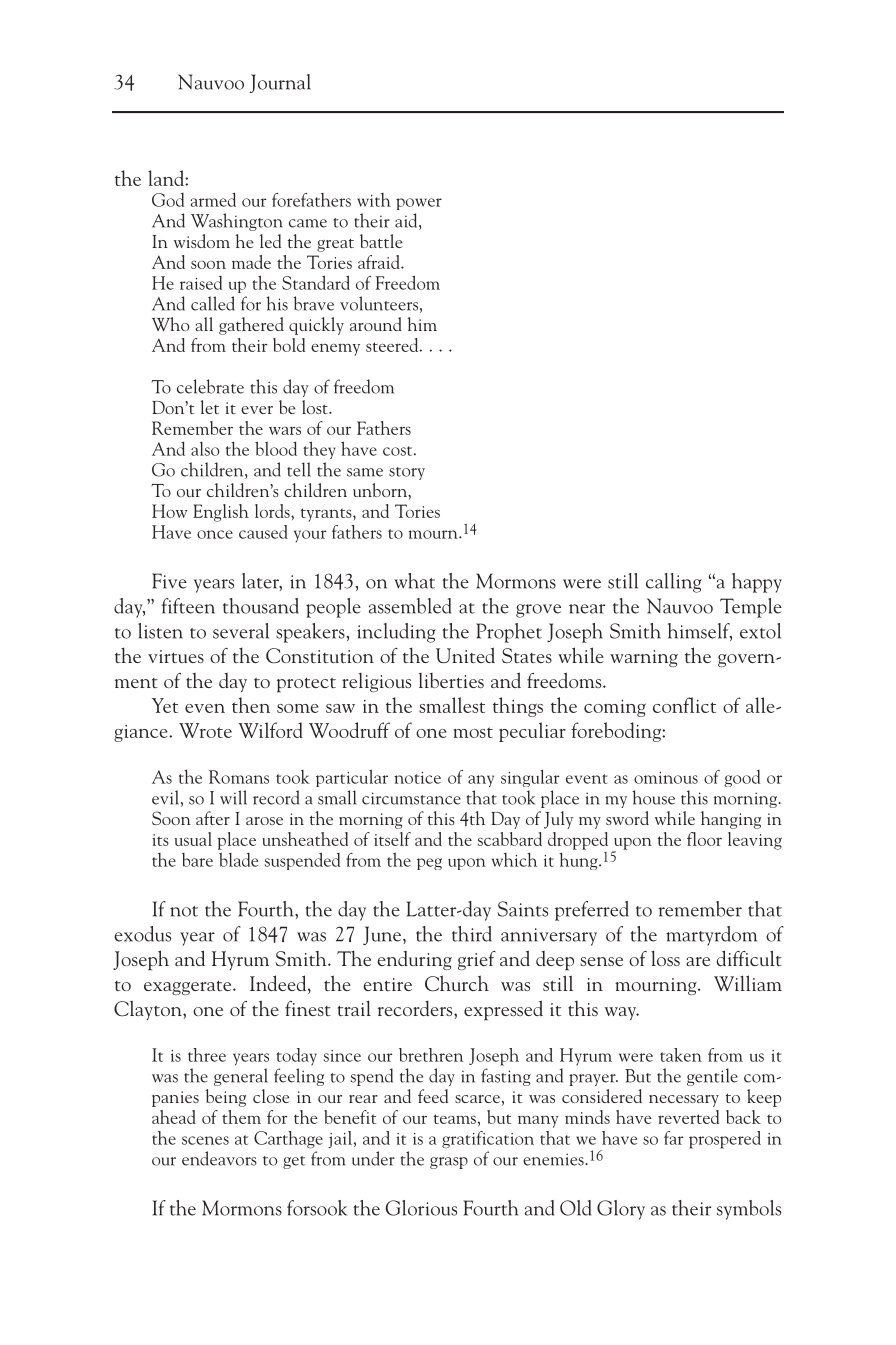 The height and width of the screenshot is (1345, 896). Describe the element at coordinates (365, 472) in the screenshot. I see `same` at that location.
